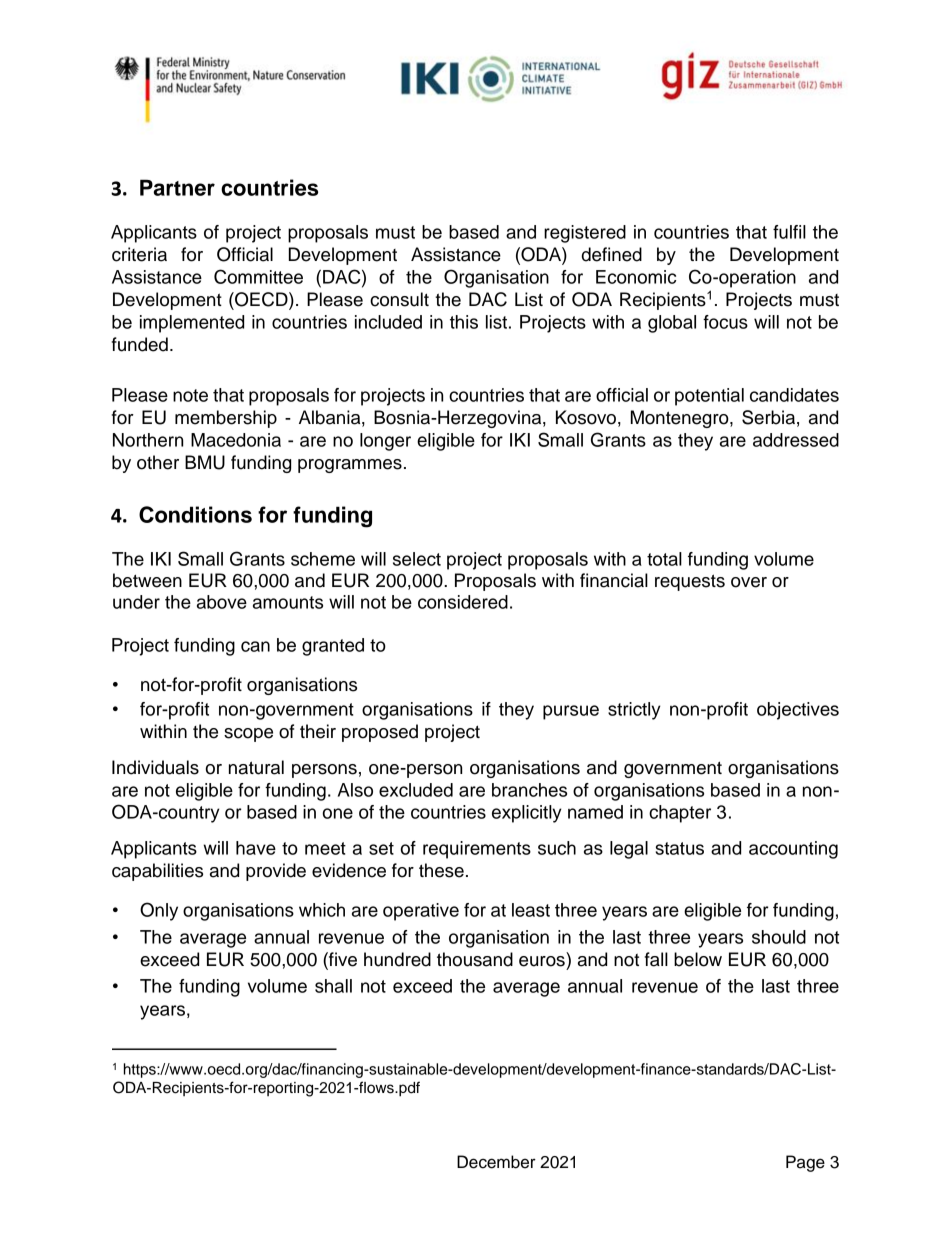 This image has width=952, height=1233. What do you see at coordinates (496, 1162) in the image?
I see `December` at bounding box center [496, 1162].
